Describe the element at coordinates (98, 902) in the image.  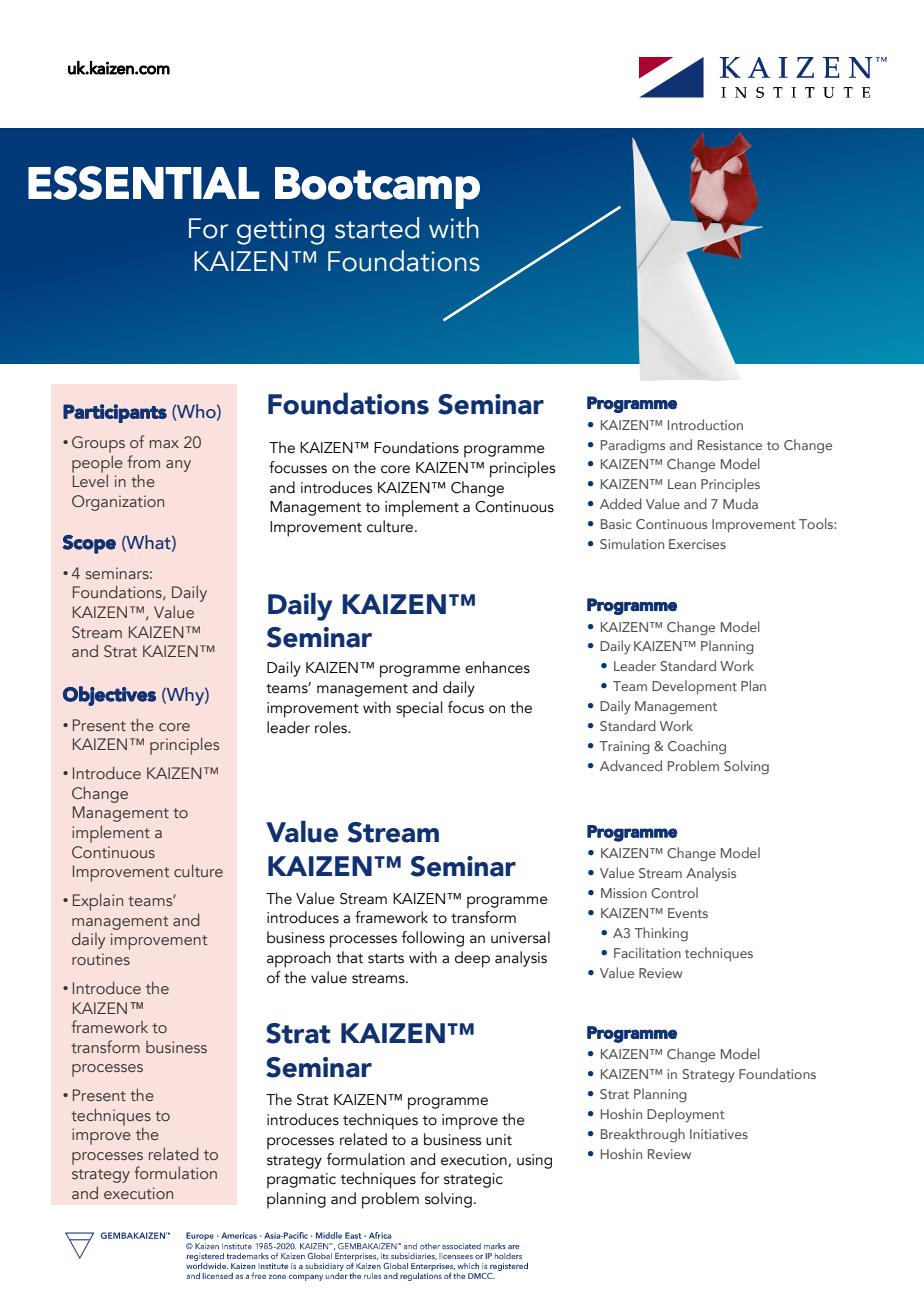
I see `Explain` at that location.
